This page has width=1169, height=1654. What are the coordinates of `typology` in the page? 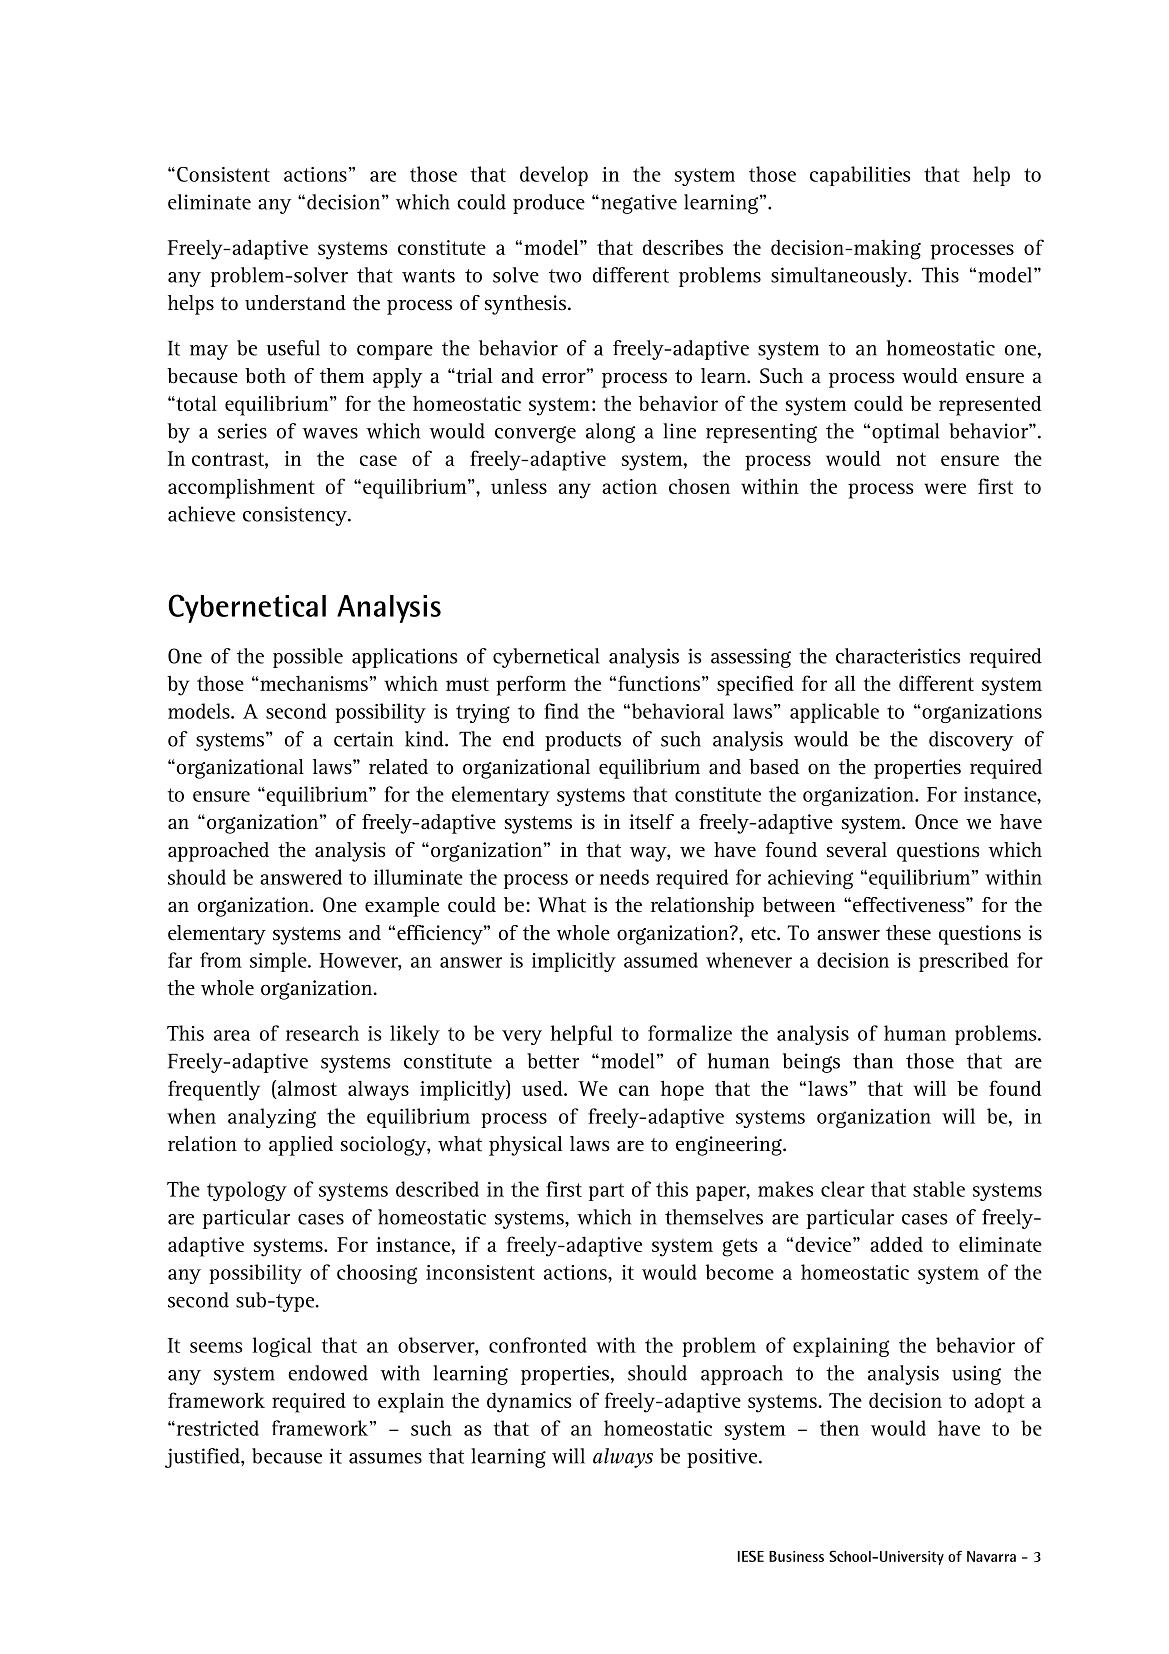 It's located at (247, 1191).
